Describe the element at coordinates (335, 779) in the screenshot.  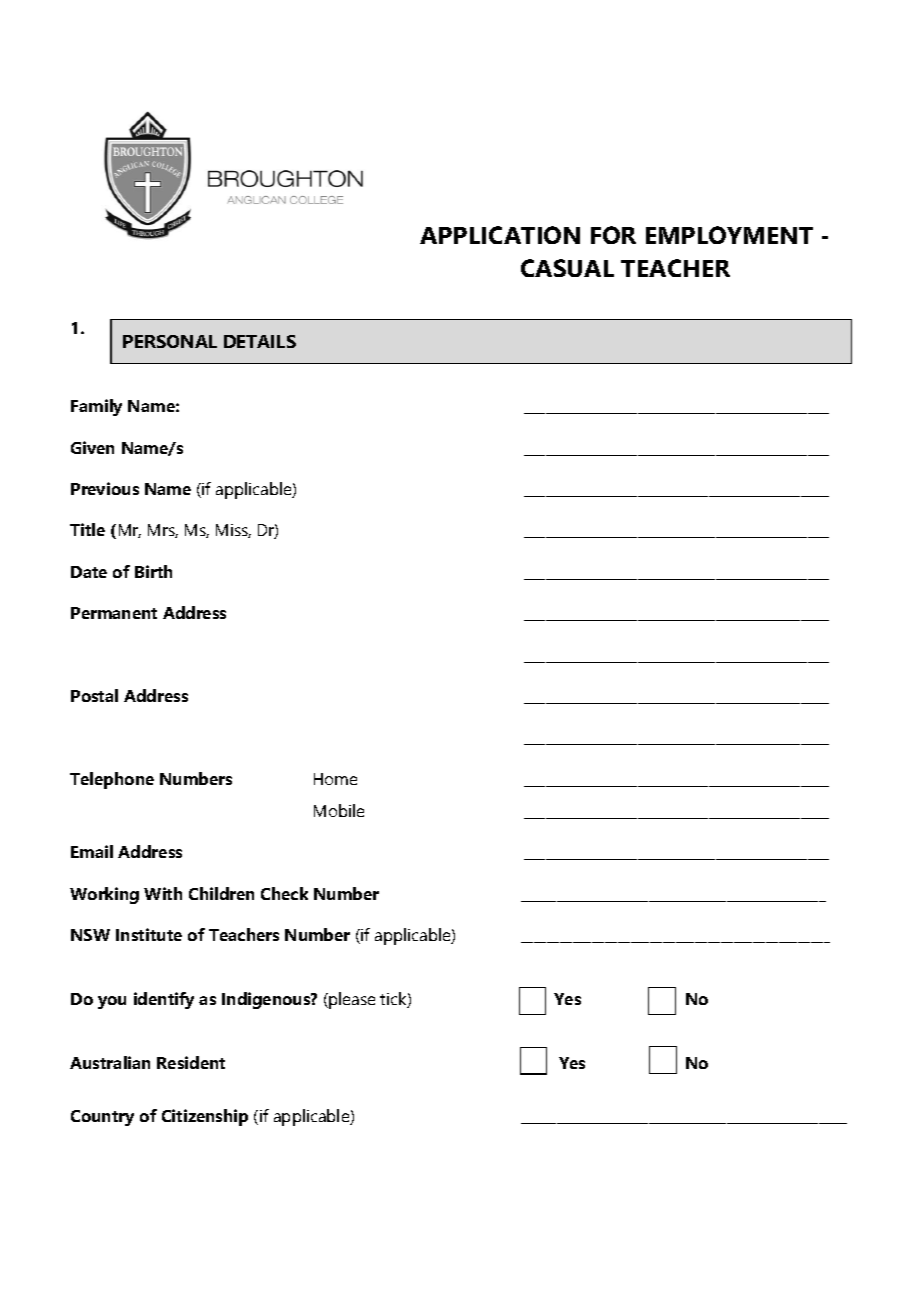
I see `Home` at that location.
